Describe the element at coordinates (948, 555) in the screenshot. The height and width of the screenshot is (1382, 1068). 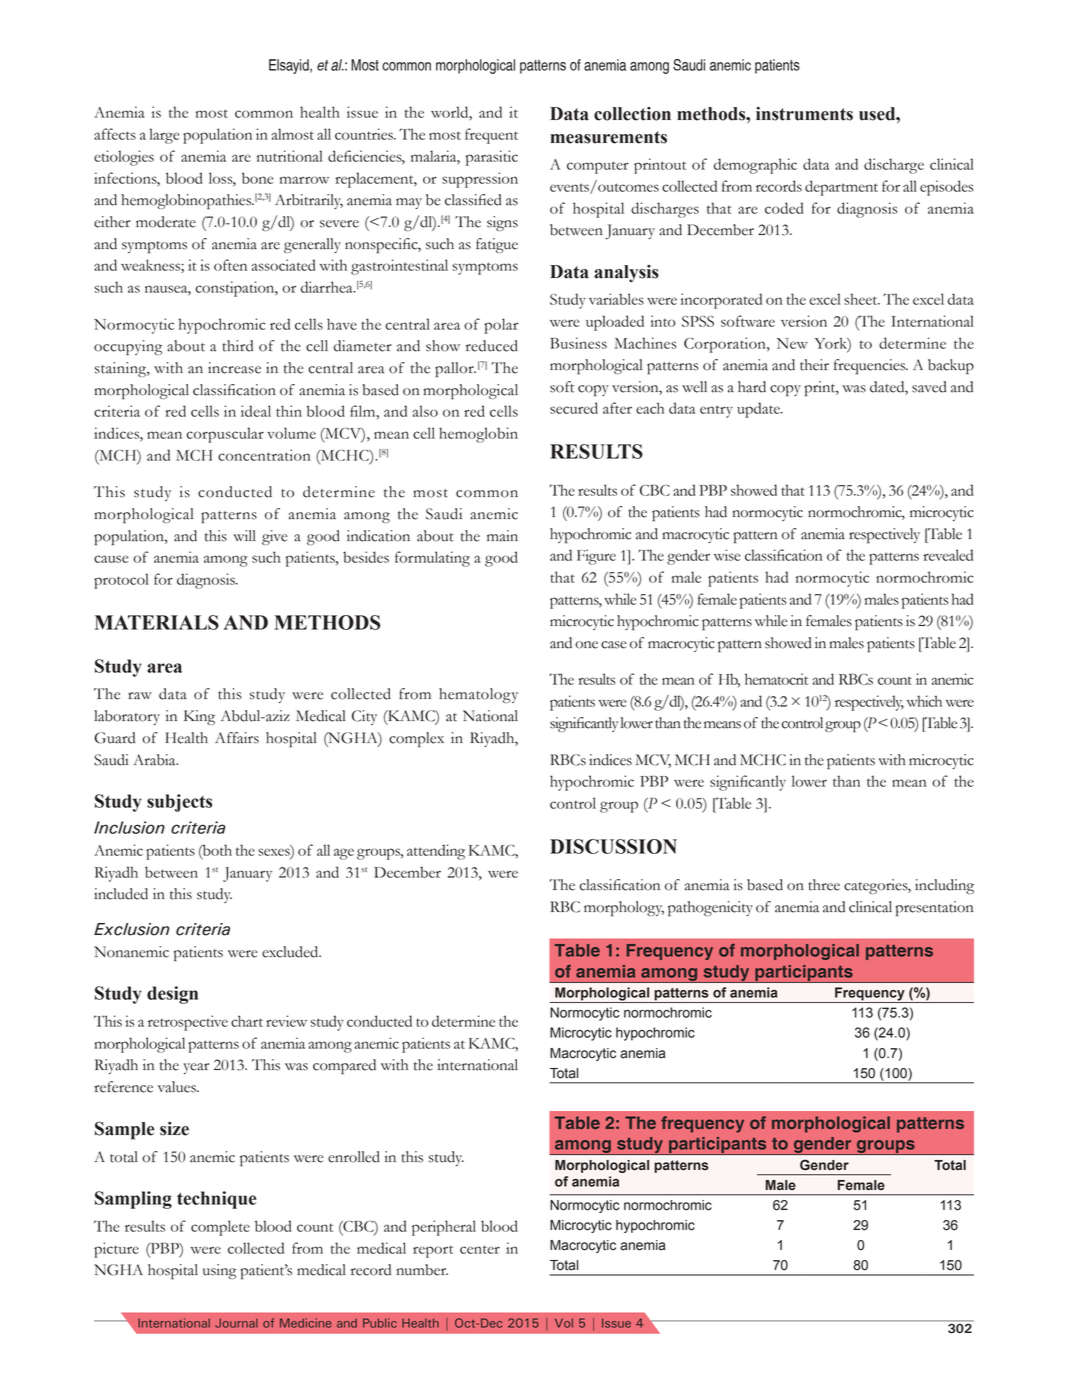
I see `revealed` at that location.
